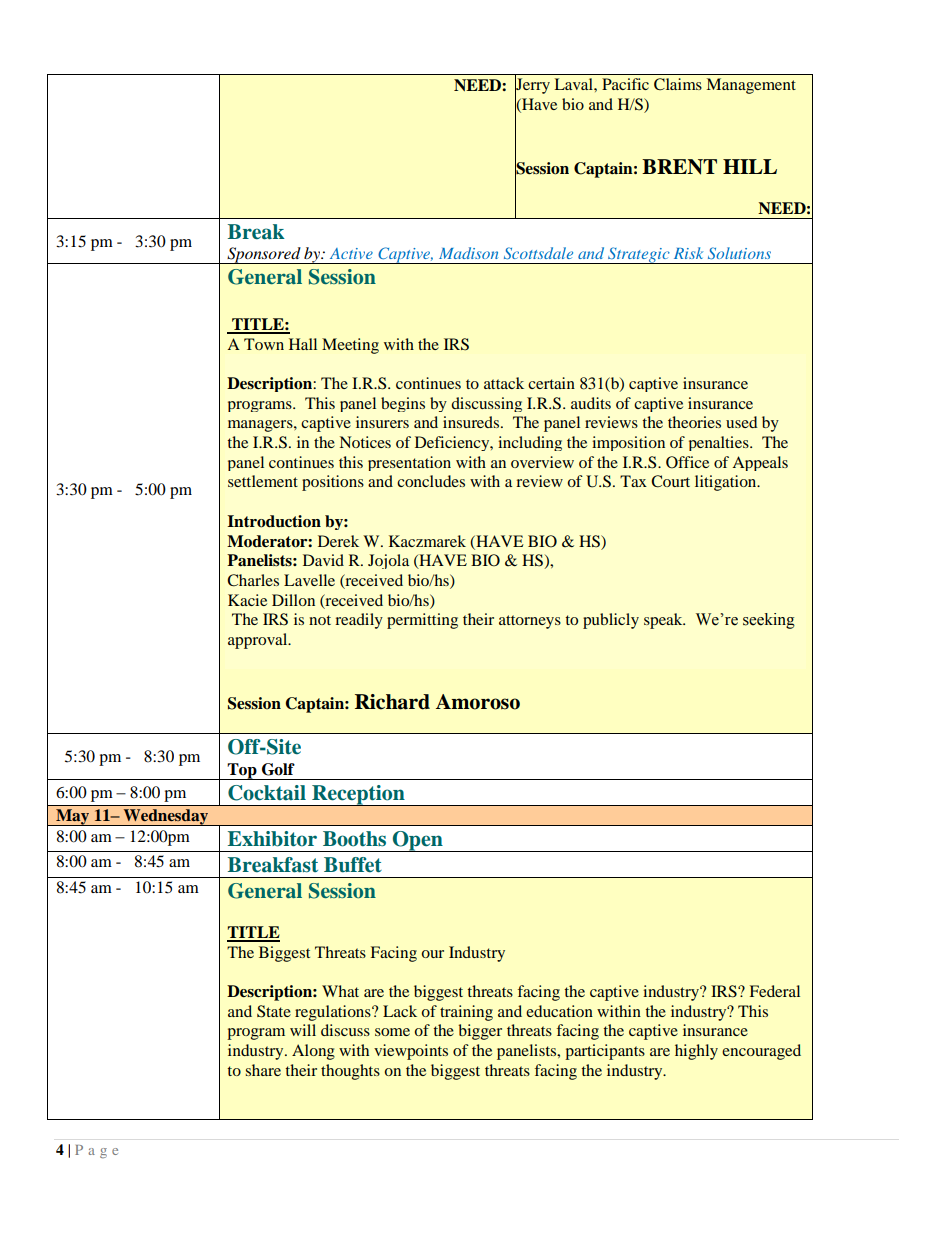  Describe the element at coordinates (575, 84) in the page. I see `Laval` at that location.
